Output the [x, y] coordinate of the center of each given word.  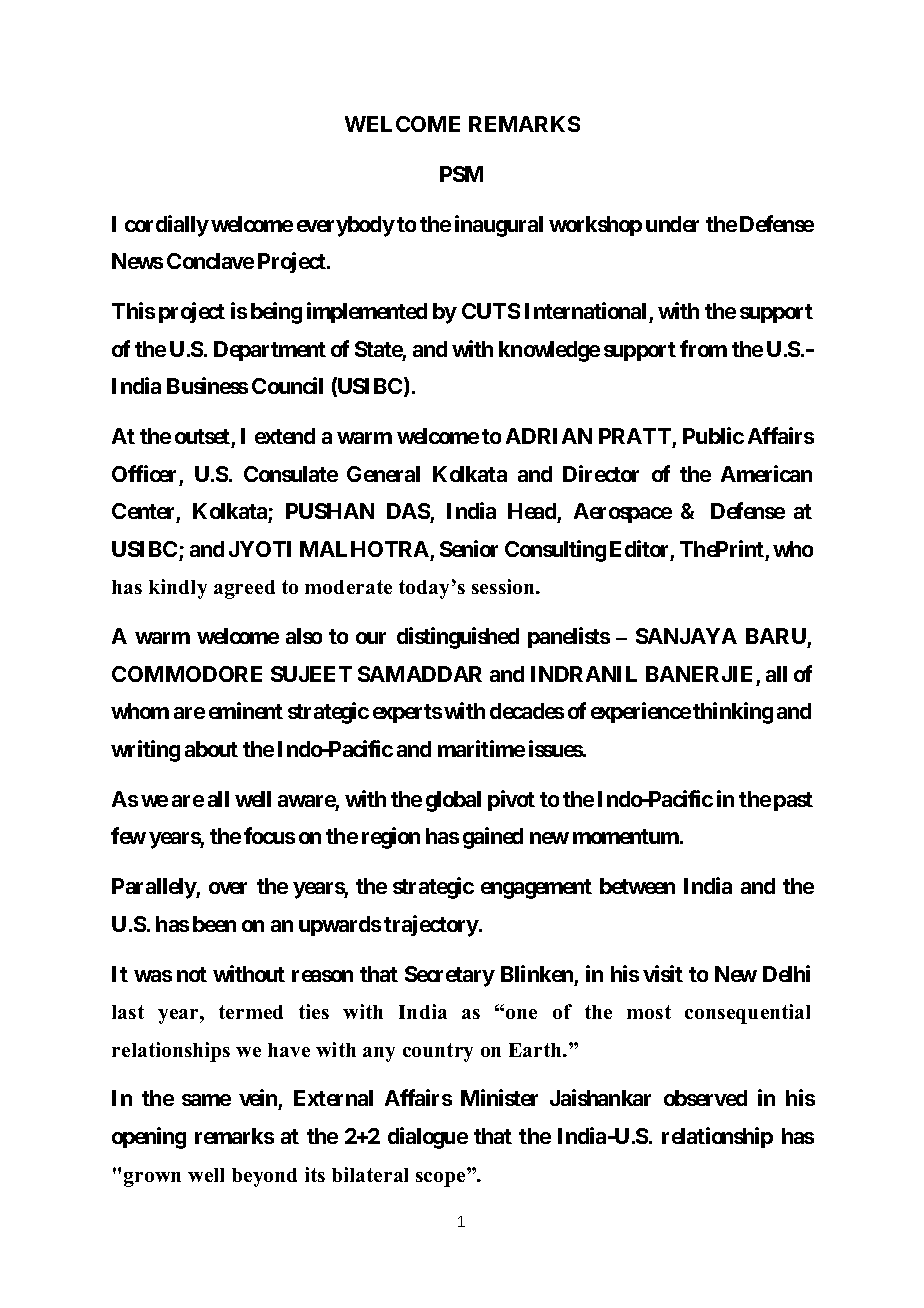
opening [149, 1138]
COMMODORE [187, 674]
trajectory [432, 926]
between [637, 886]
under [672, 224]
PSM [461, 174]
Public [713, 435]
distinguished [458, 638]
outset [202, 436]
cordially [167, 226]
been [214, 924]
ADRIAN [549, 436]
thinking [733, 713]
